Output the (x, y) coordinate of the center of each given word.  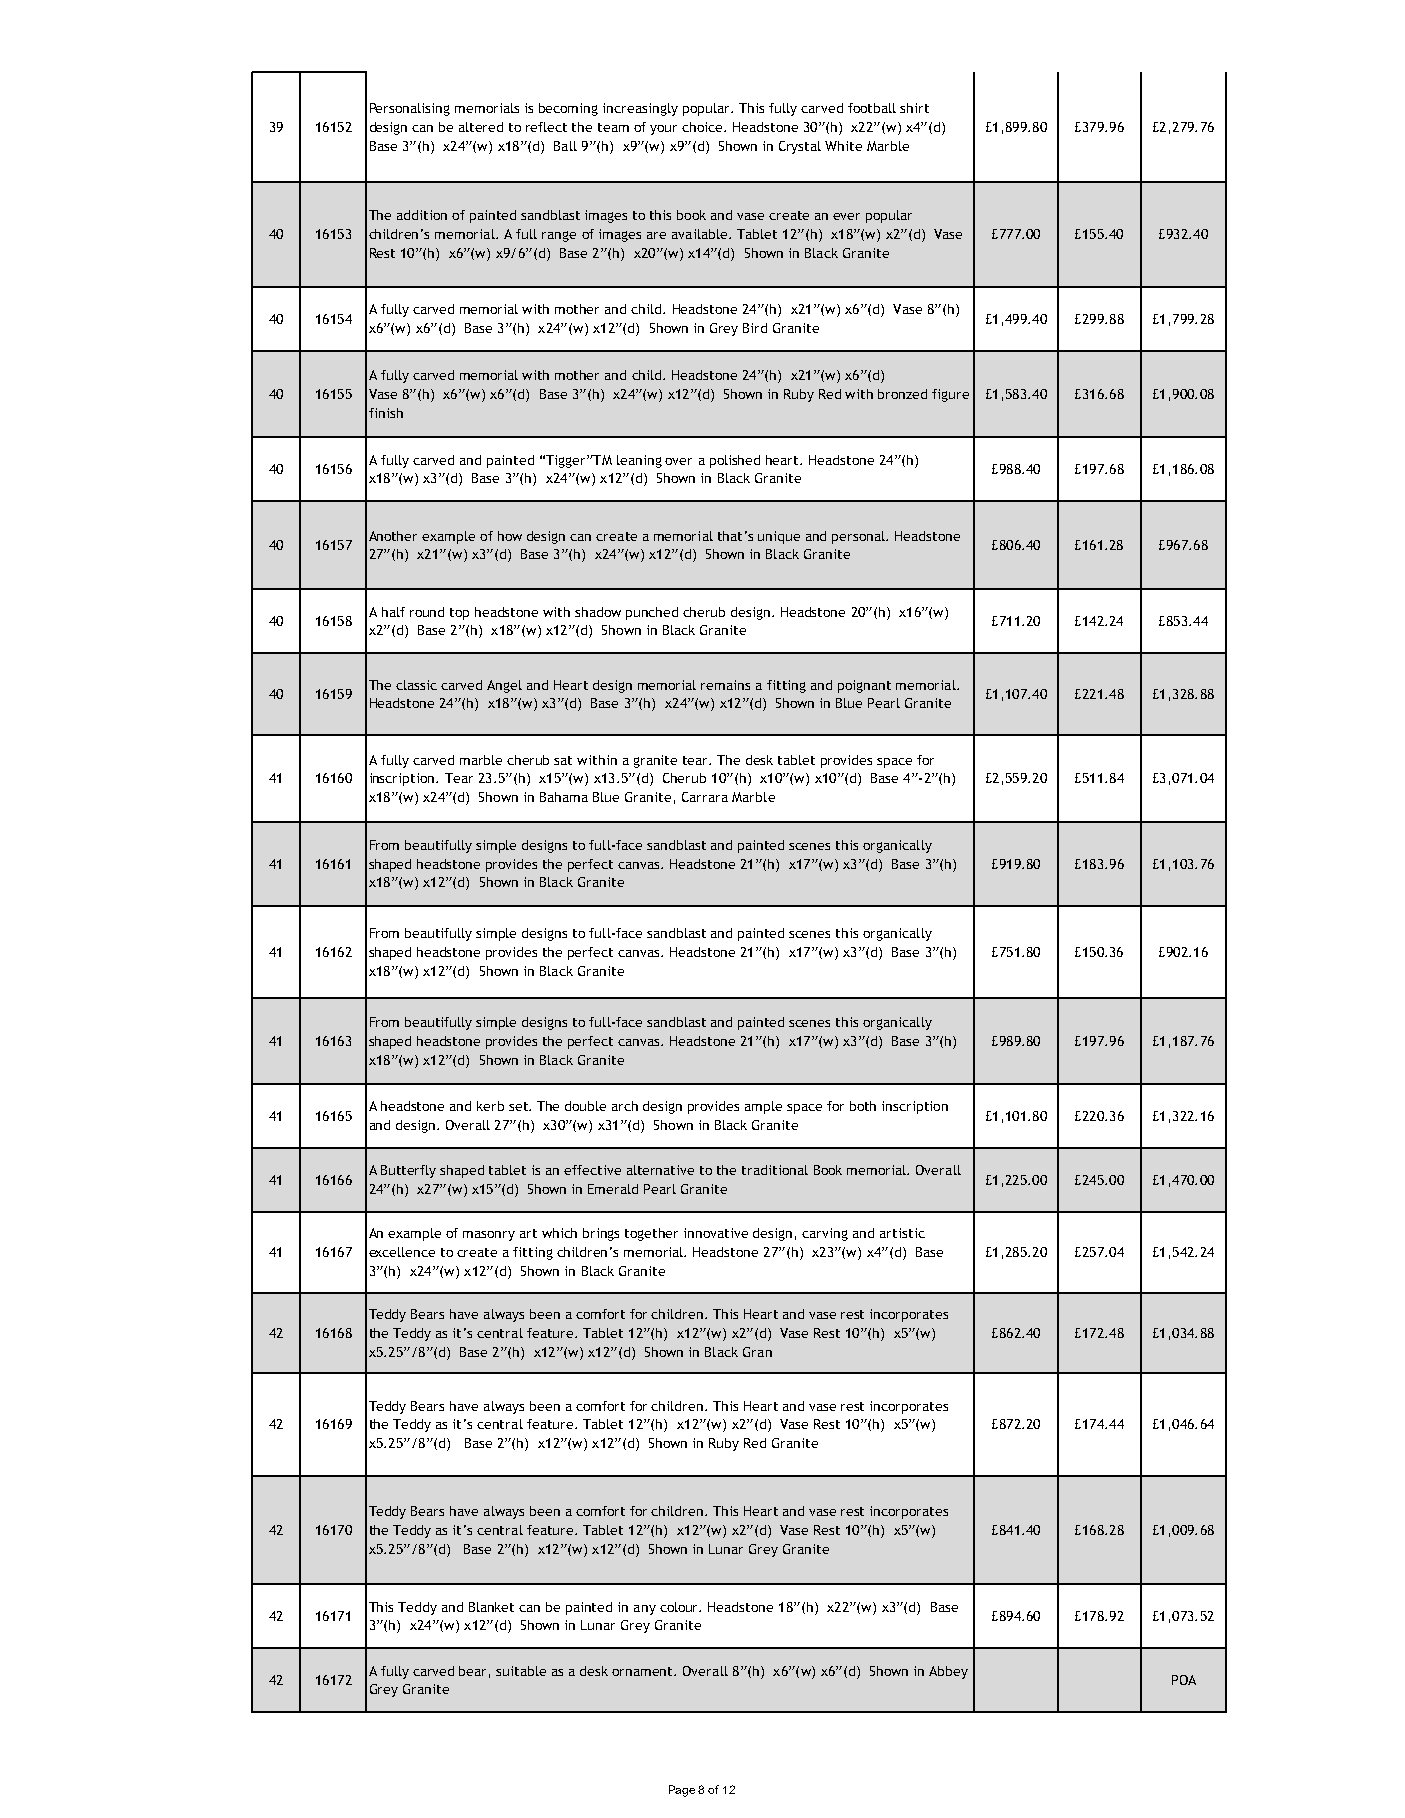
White (843, 146)
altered (481, 127)
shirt (914, 108)
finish (386, 413)
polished (735, 461)
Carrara (705, 797)
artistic (902, 1233)
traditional (775, 1170)
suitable (521, 1671)
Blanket (491, 1607)
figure (950, 395)
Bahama (564, 797)
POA (1184, 1680)
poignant (864, 686)
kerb (490, 1106)
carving (825, 1234)
